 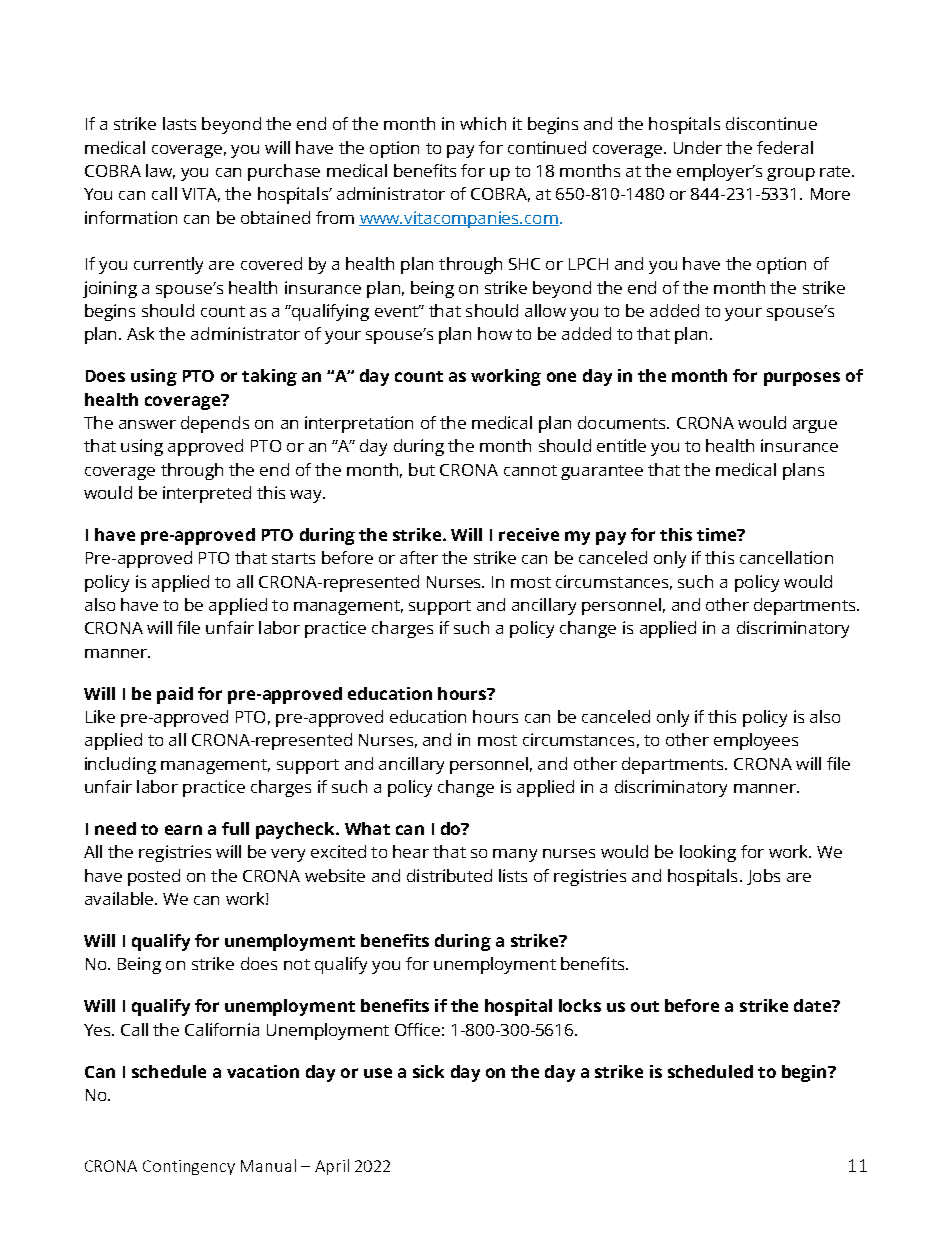 I want to click on posted, so click(x=154, y=877).
